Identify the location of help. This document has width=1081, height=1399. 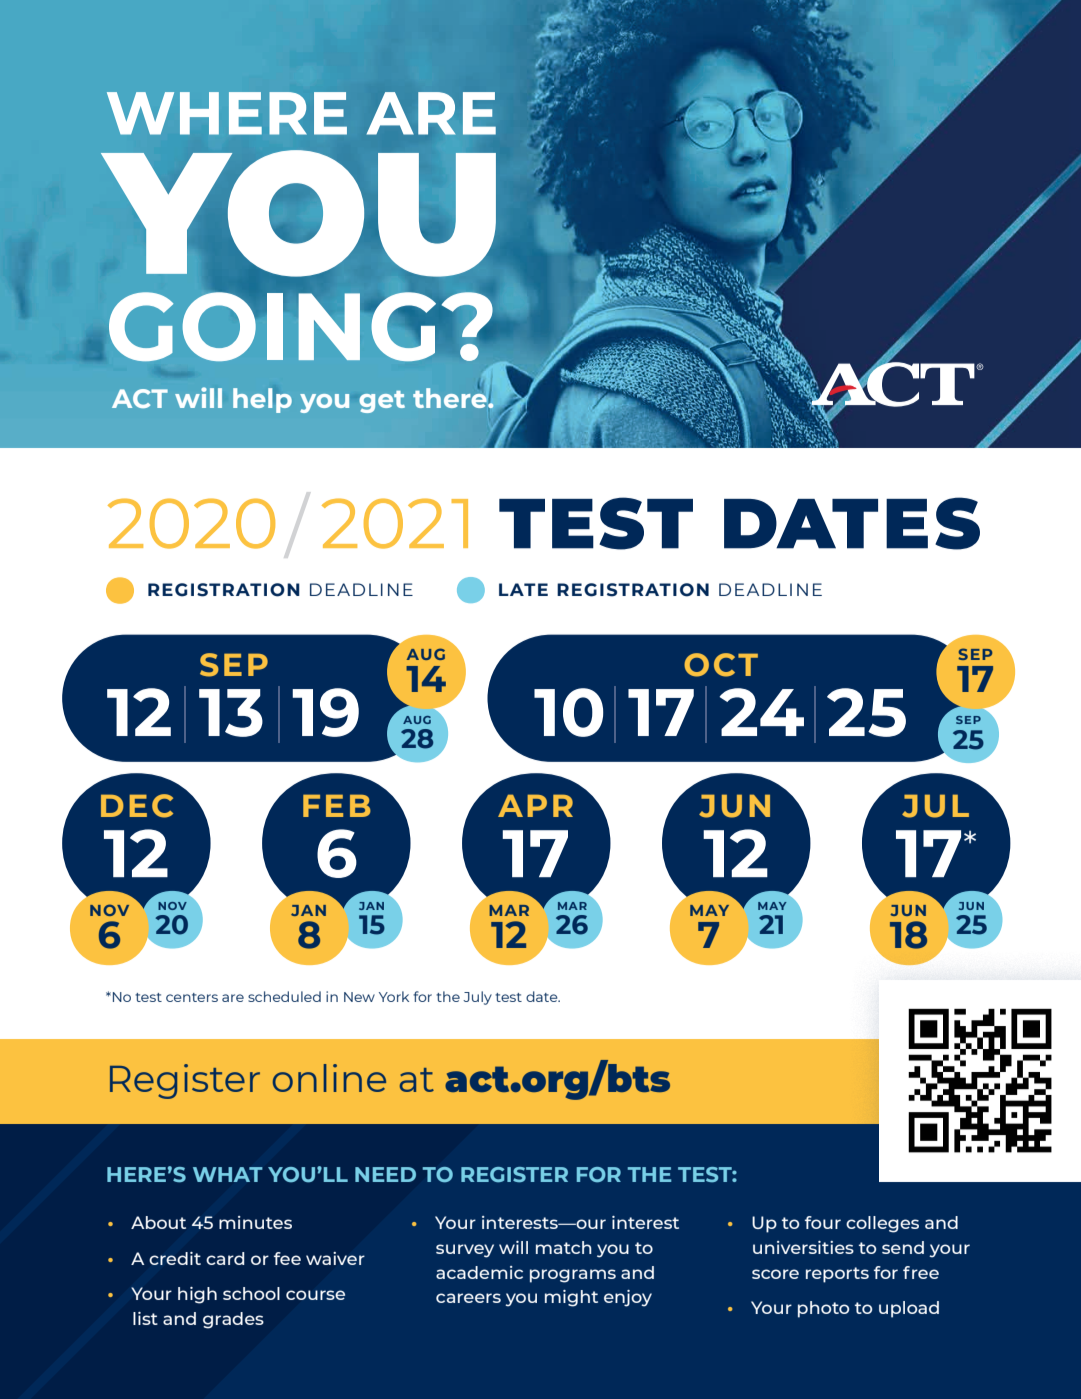
(262, 400).
